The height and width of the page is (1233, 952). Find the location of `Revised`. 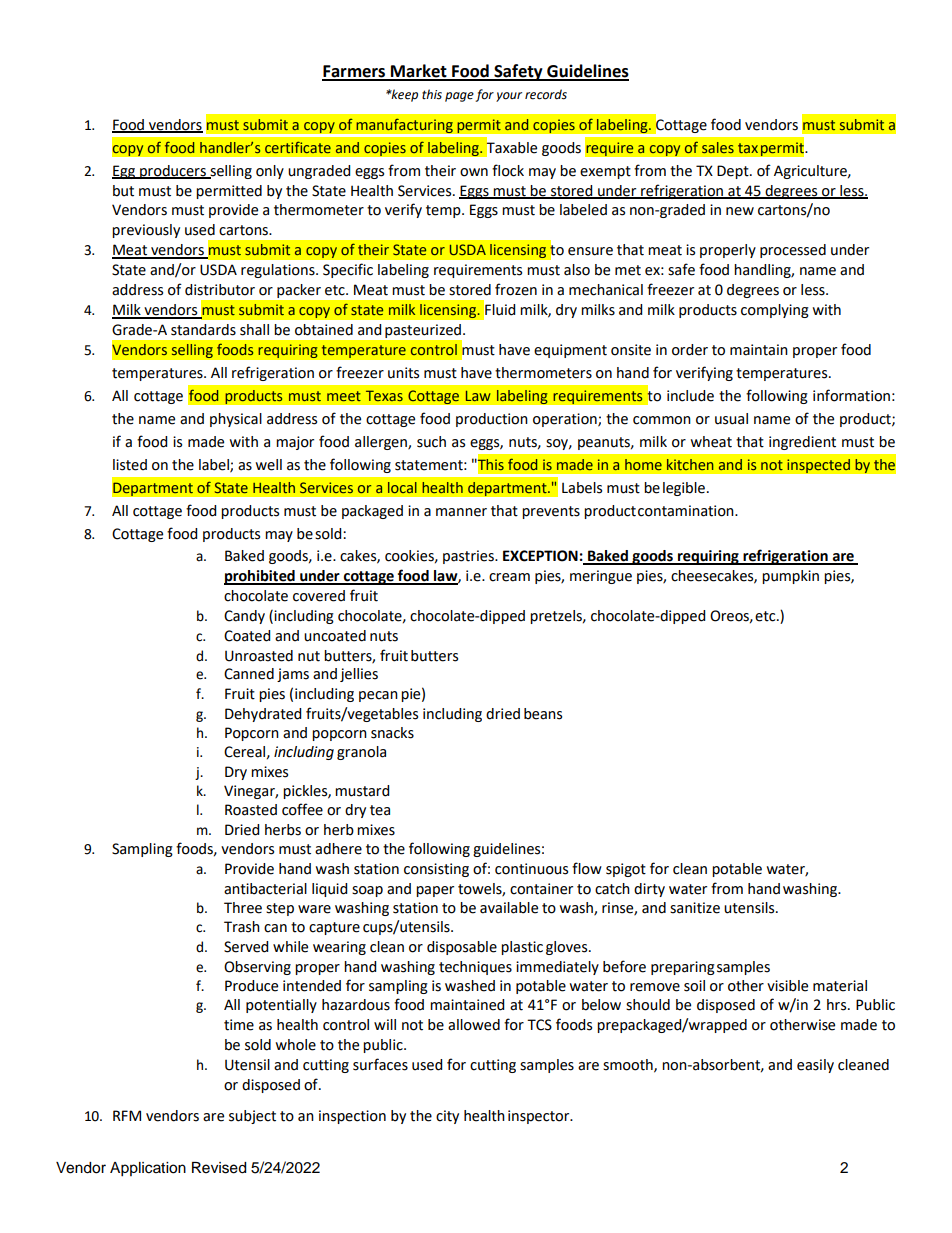

Revised is located at coordinates (219, 1168).
